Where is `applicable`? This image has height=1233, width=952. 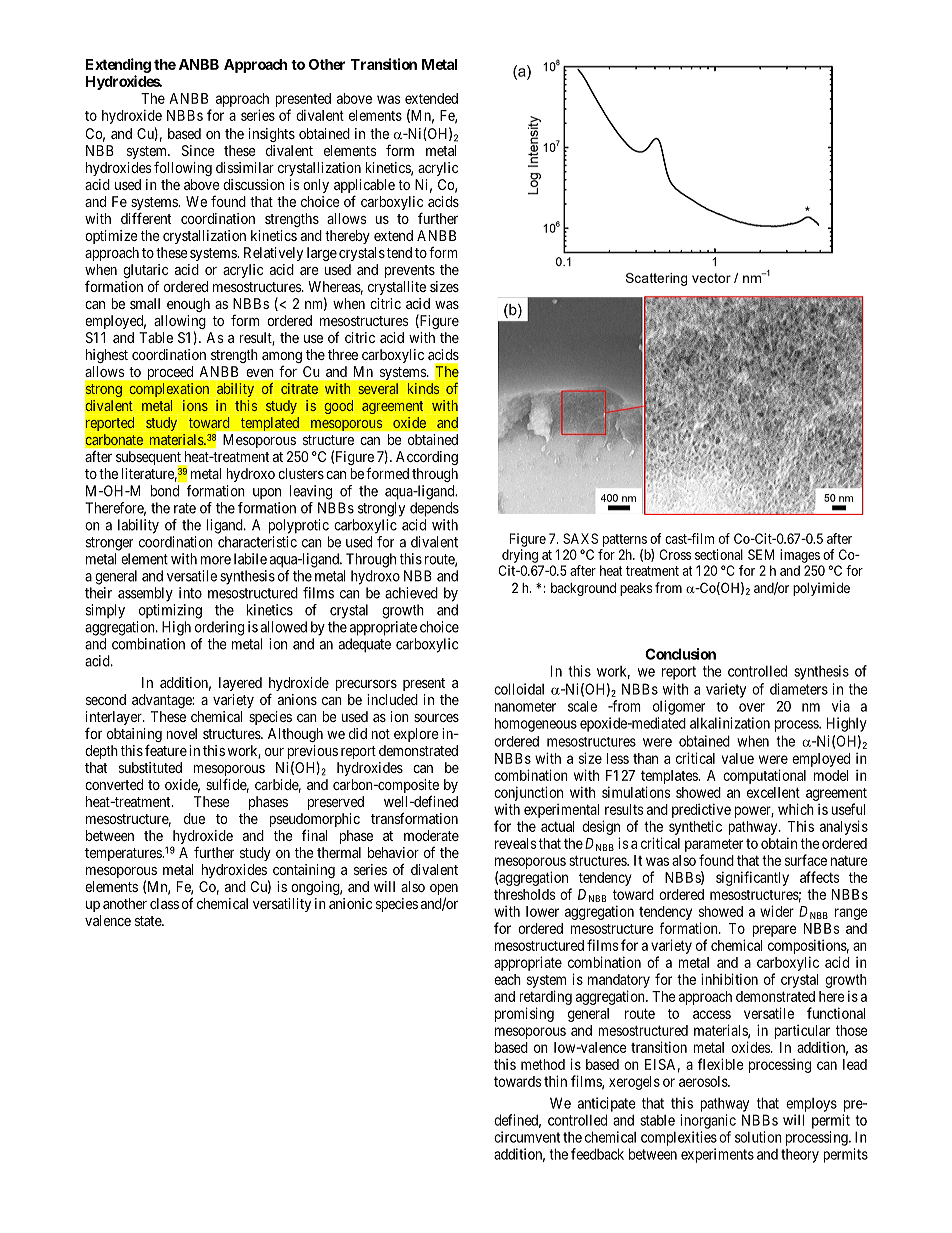
applicable is located at coordinates (364, 187).
